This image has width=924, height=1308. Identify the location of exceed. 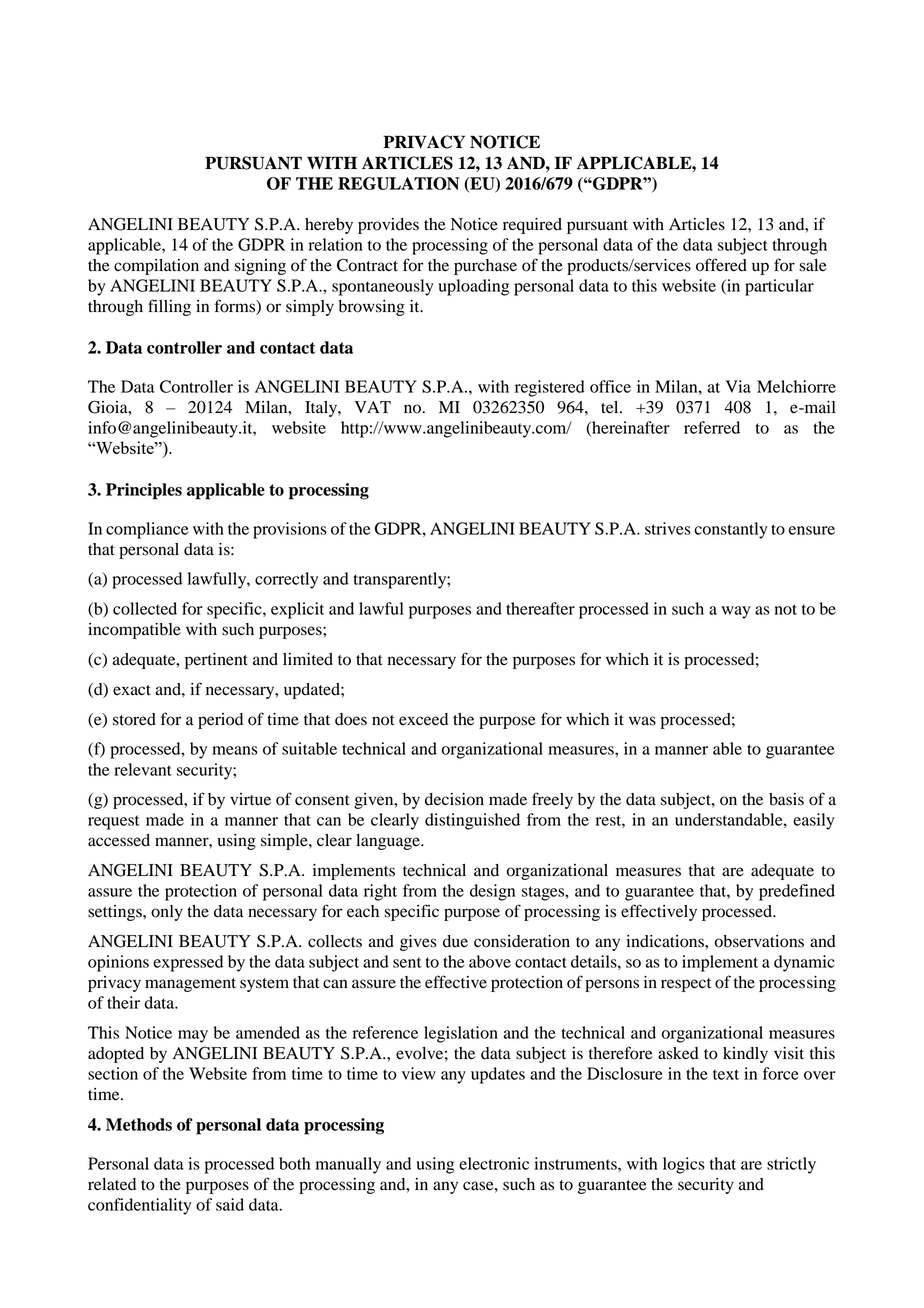
(423, 719).
